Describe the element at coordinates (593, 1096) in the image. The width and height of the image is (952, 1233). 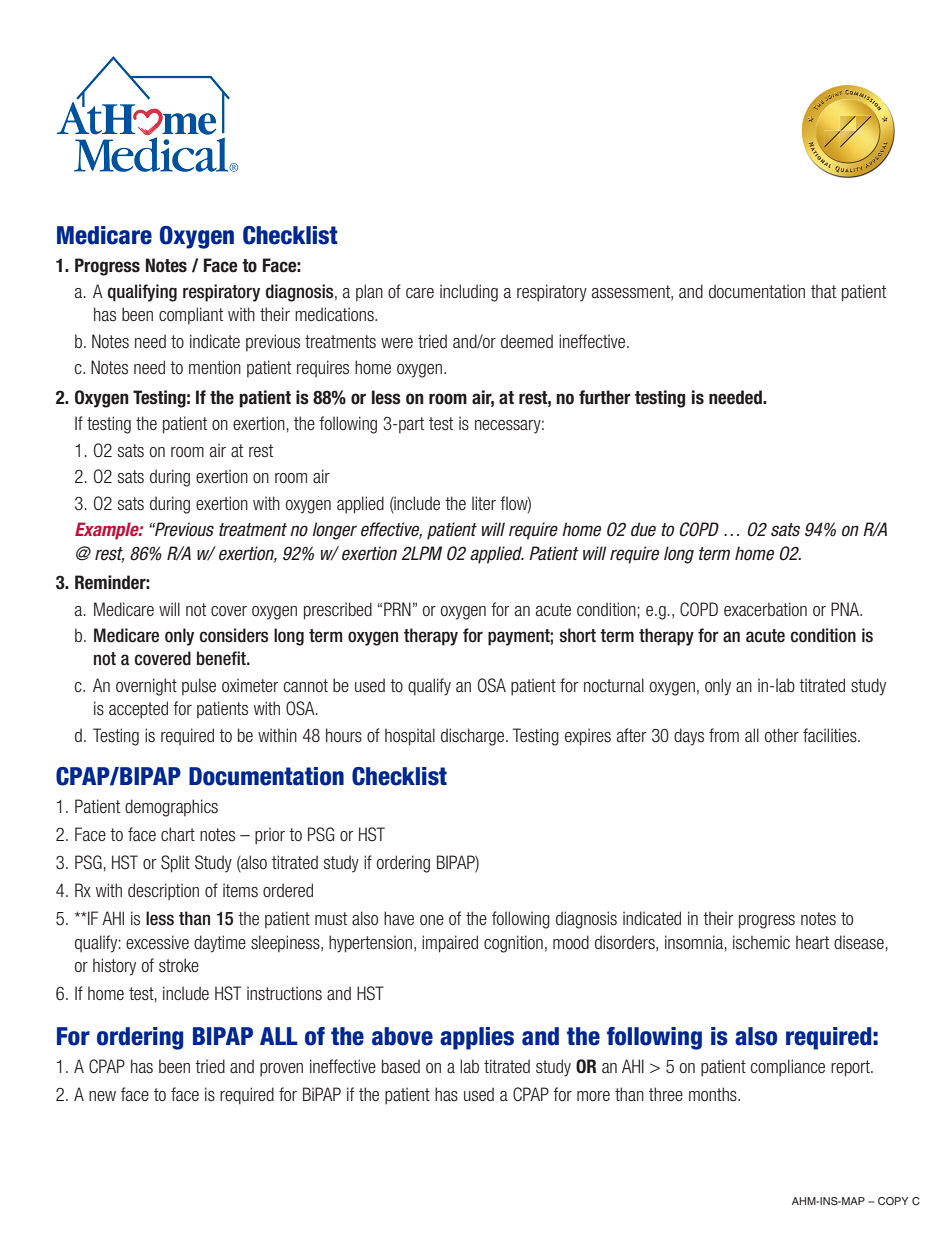
I see `more` at that location.
